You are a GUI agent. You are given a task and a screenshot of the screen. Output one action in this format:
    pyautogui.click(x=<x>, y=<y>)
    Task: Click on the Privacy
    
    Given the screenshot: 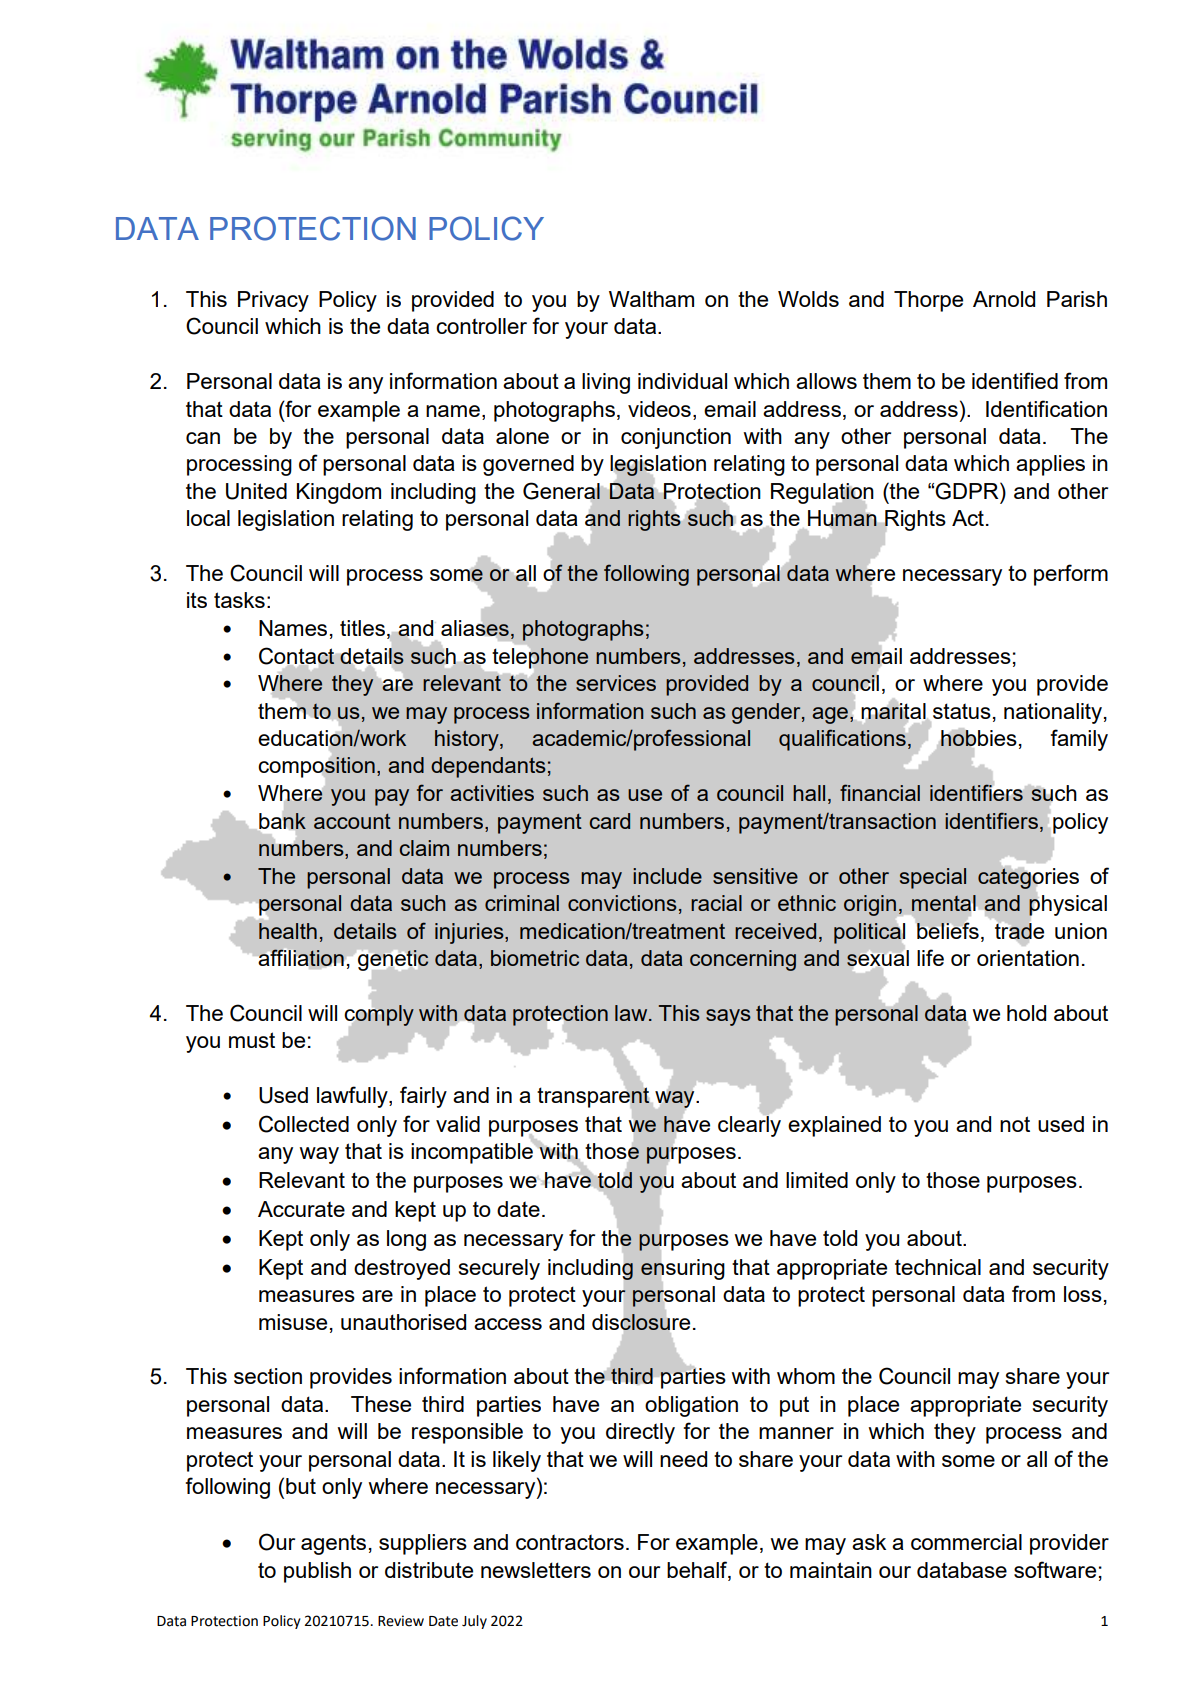 What is the action you would take?
    pyautogui.click(x=273, y=301)
